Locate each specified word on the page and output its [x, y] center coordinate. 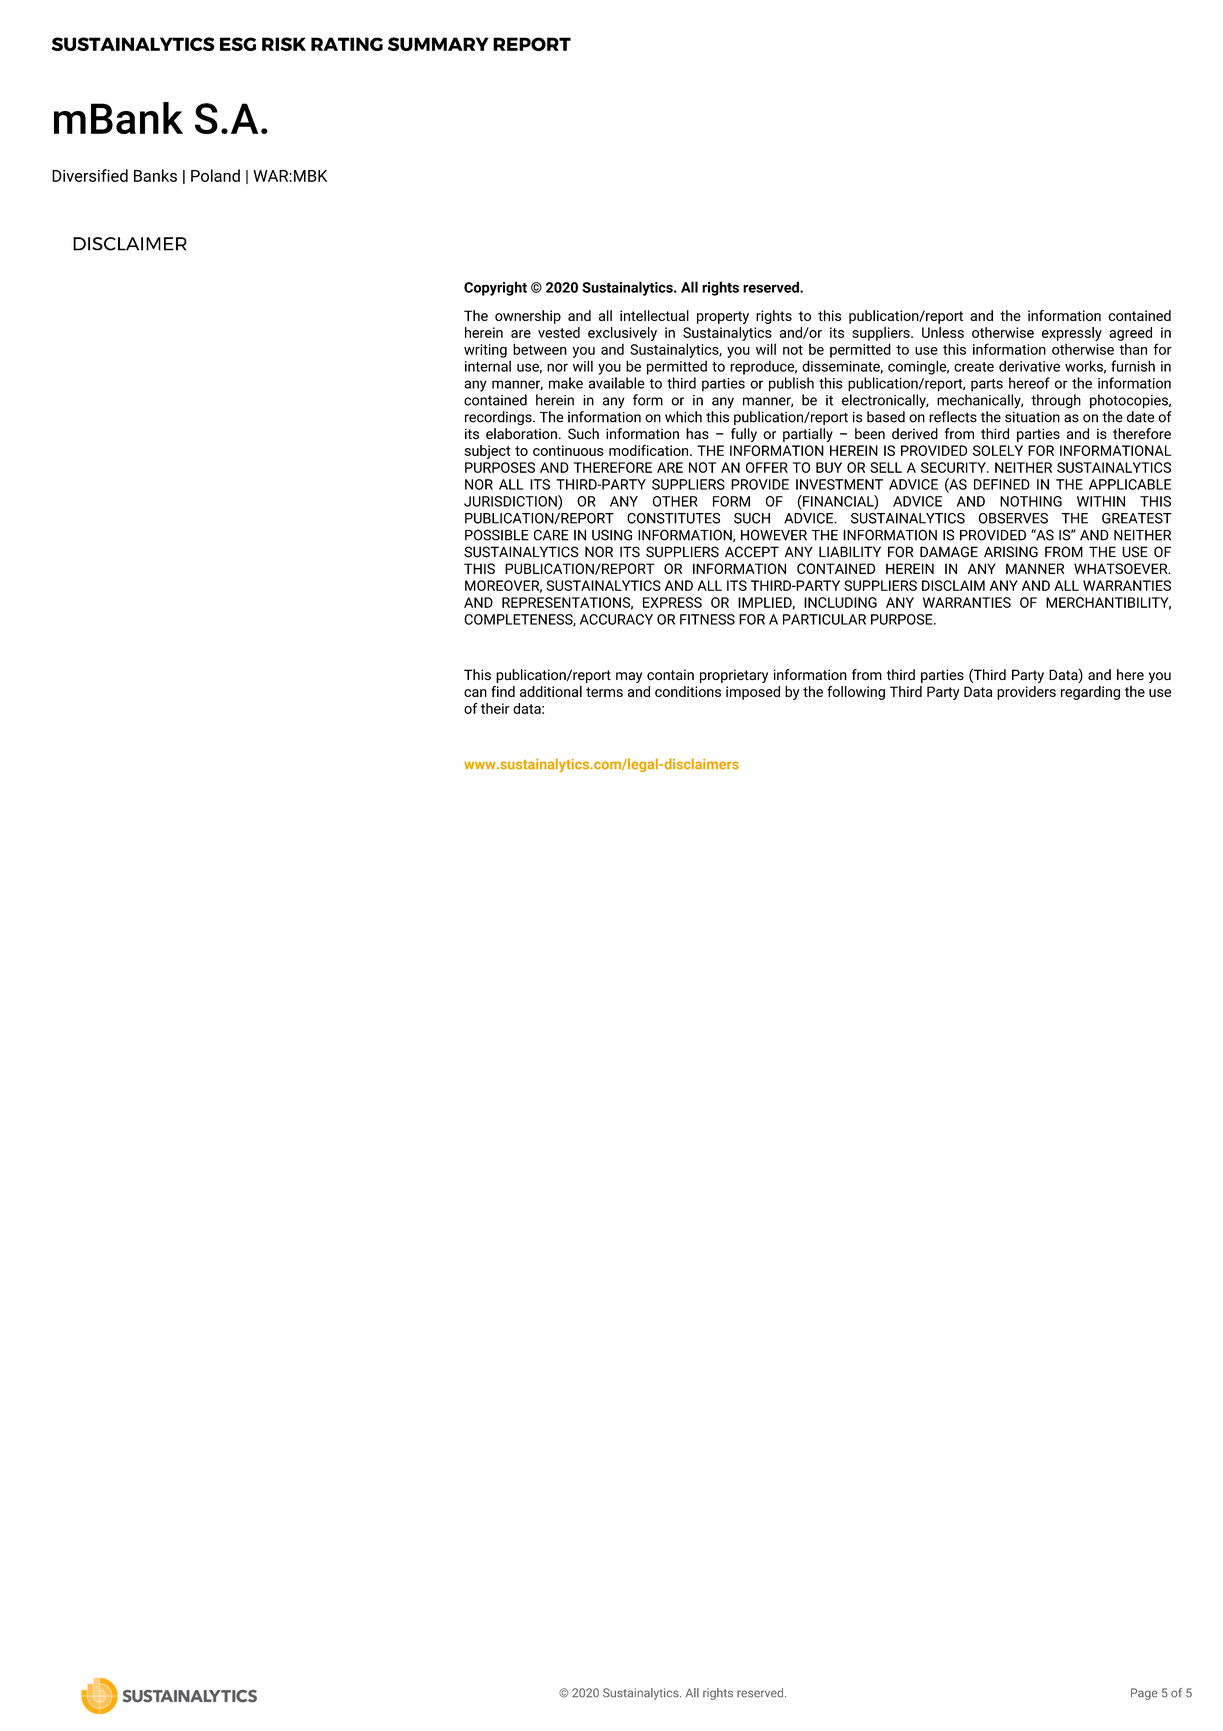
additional [551, 691]
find [503, 691]
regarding [1090, 693]
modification [650, 450]
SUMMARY [438, 44]
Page [1144, 1694]
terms [604, 692]
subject [488, 452]
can [475, 693]
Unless [943, 332]
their [495, 708]
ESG [238, 44]
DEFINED [1002, 484]
